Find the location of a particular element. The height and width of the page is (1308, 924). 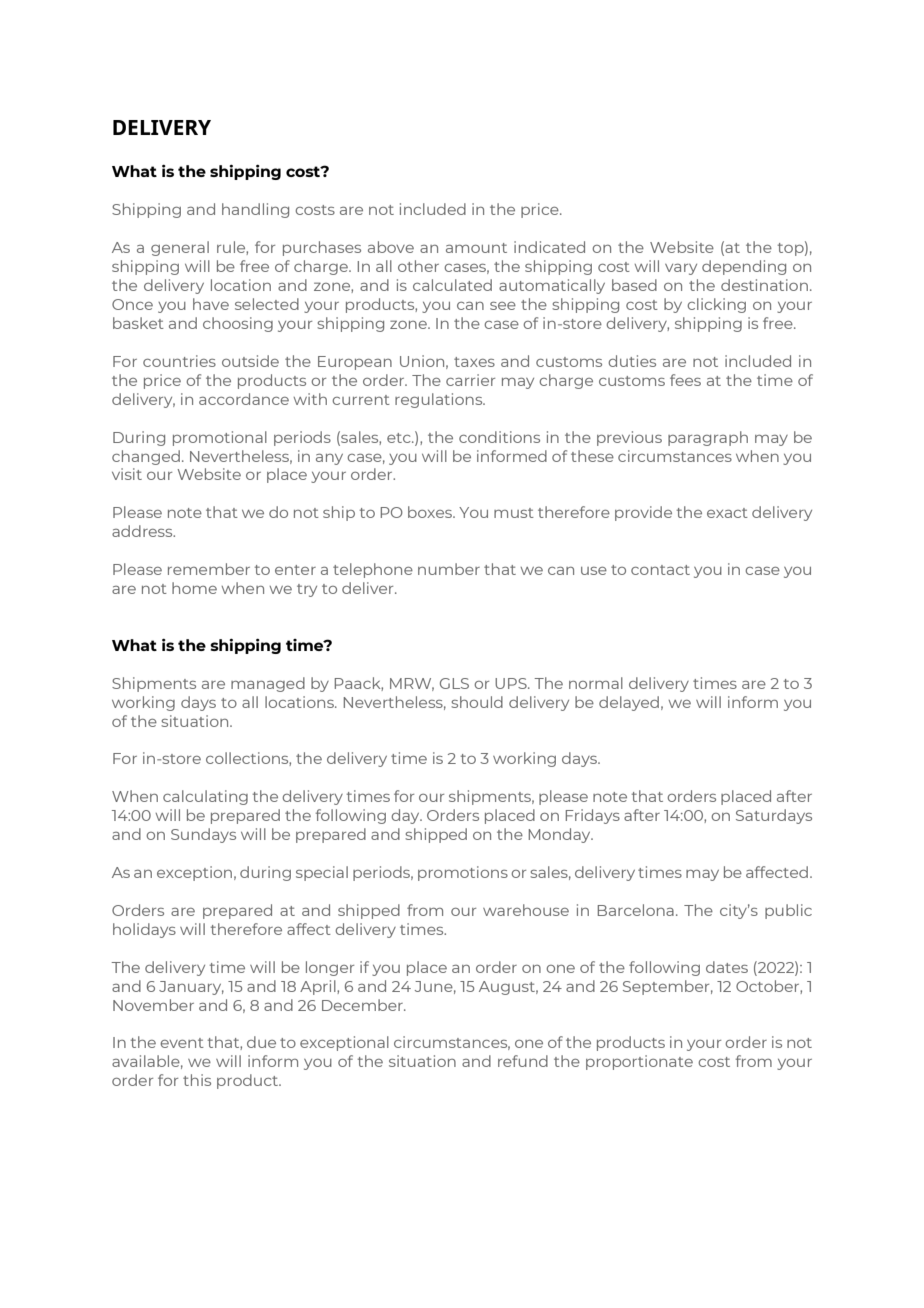

calculating is located at coordinates (205, 797).
